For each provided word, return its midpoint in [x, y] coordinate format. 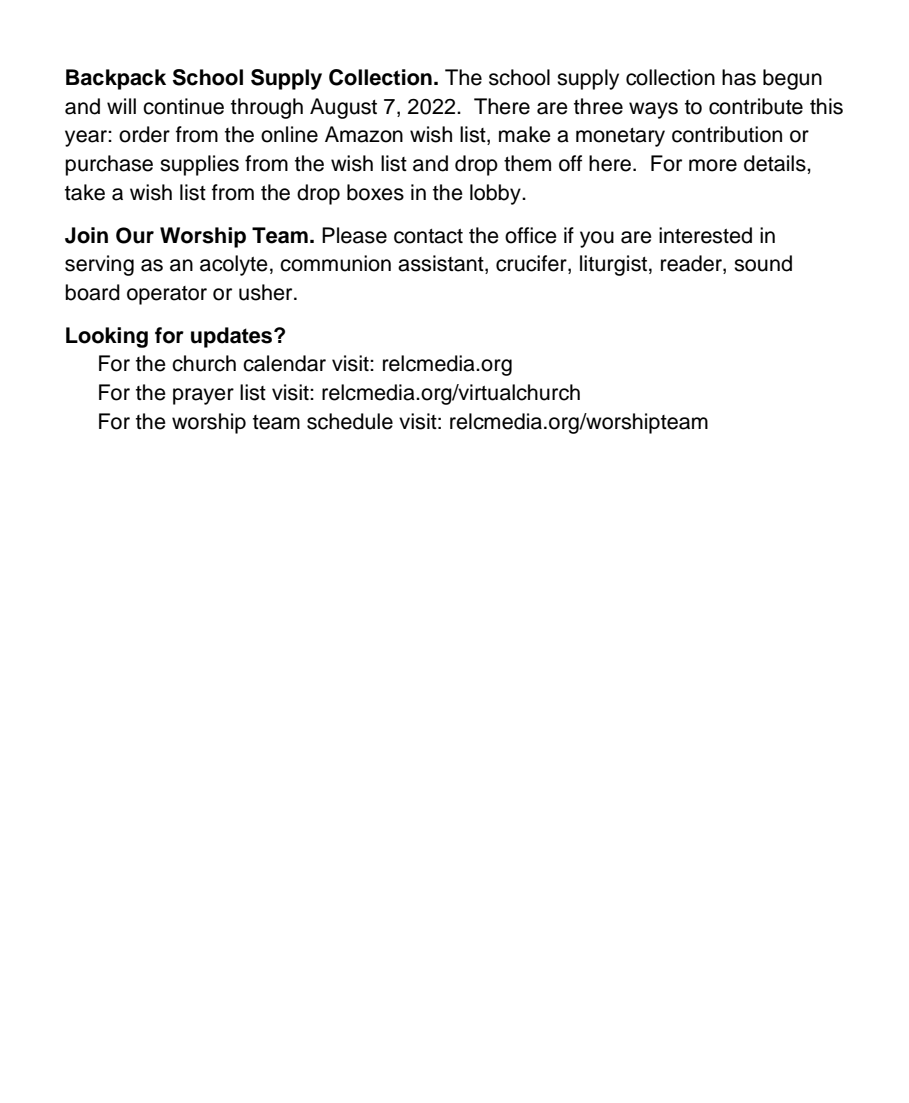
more [713, 165]
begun [792, 79]
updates [233, 337]
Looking [107, 337]
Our [135, 235]
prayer [203, 396]
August [343, 108]
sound [763, 263]
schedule [350, 421]
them [527, 163]
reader [692, 264]
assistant [442, 264]
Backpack [116, 79]
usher [267, 292]
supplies [199, 165]
